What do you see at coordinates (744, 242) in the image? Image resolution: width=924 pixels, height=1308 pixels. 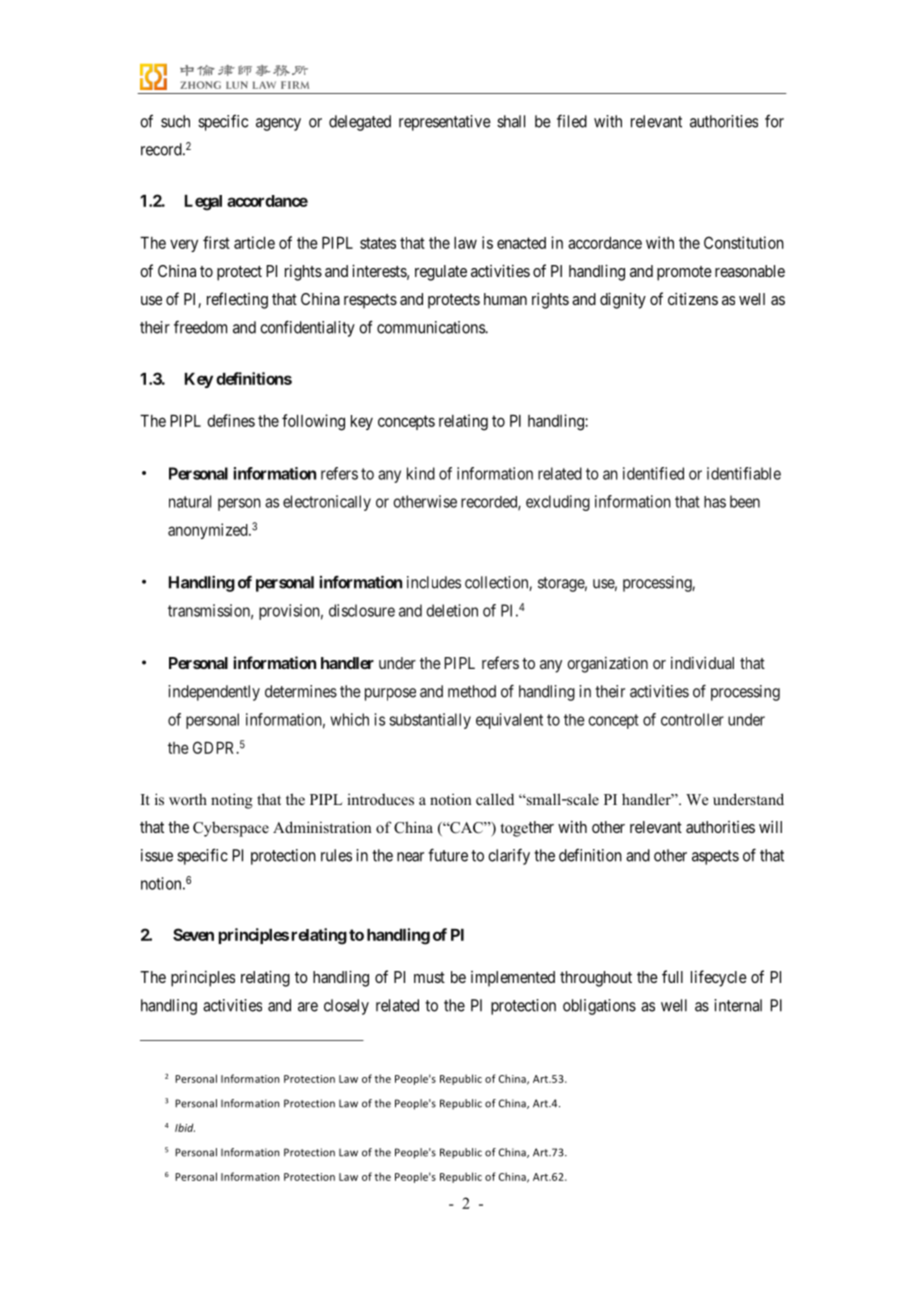 I see `Constitution` at bounding box center [744, 242].
